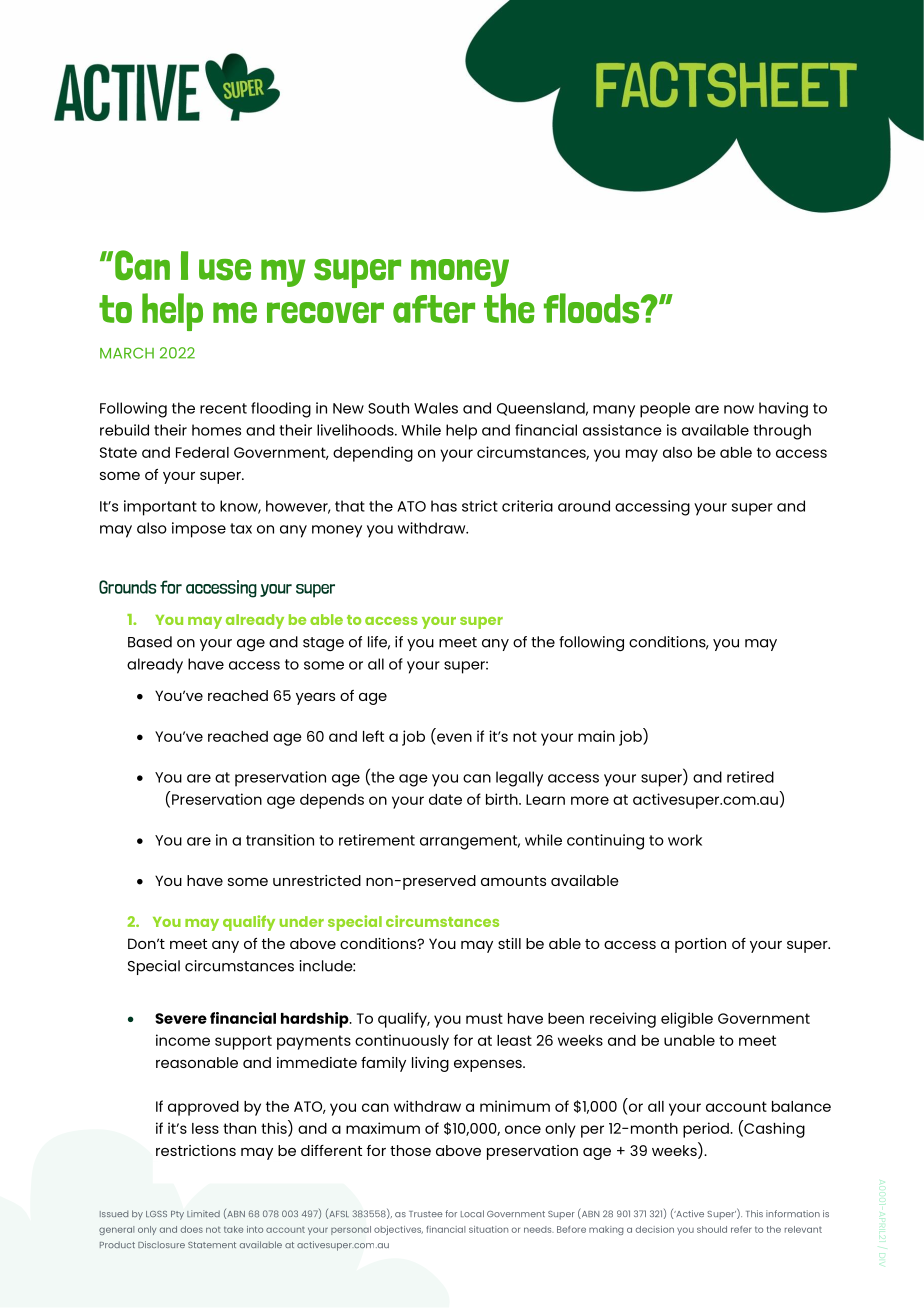 The width and height of the page is (924, 1308). I want to click on after, so click(434, 309).
